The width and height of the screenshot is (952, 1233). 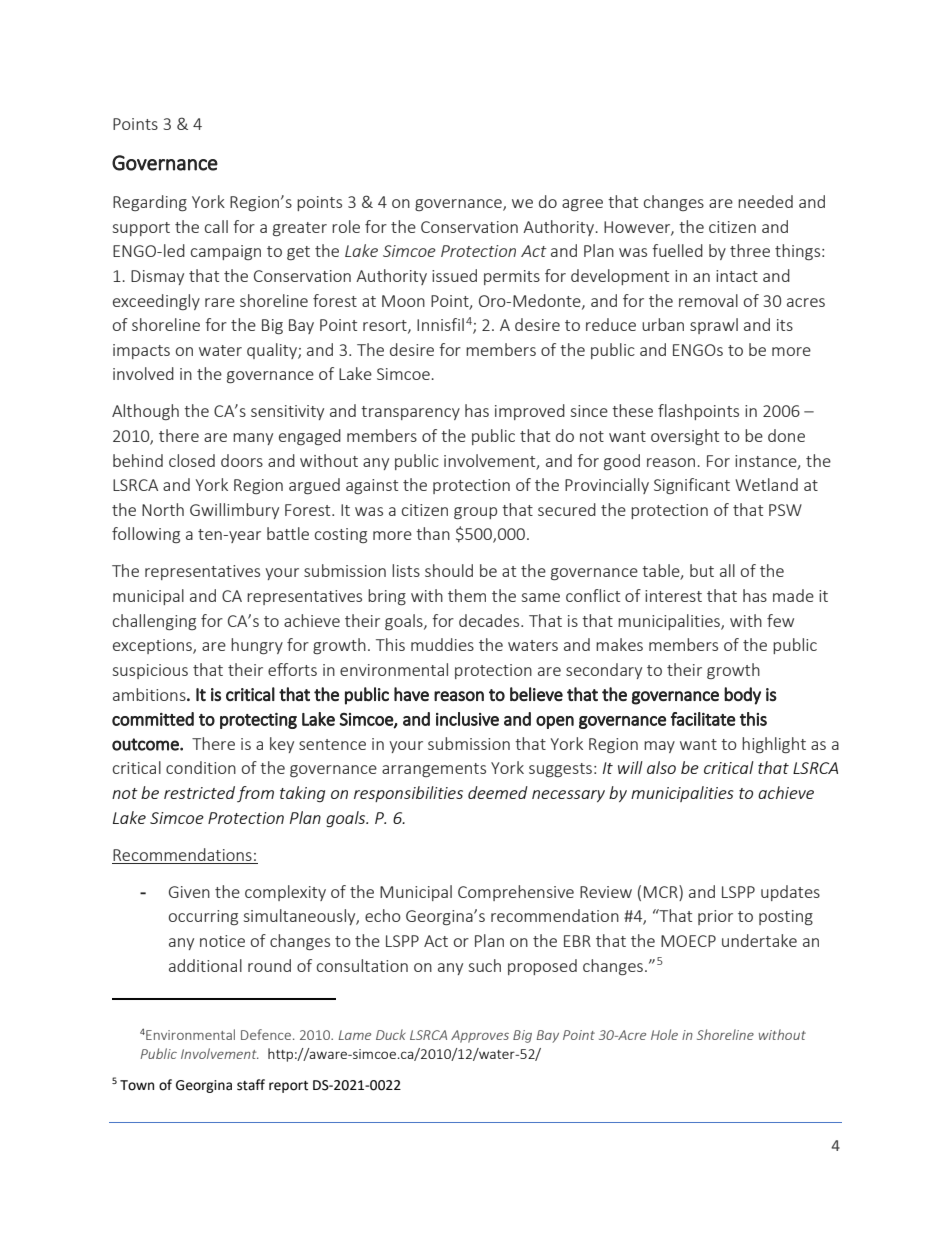 I want to click on few, so click(x=780, y=620).
